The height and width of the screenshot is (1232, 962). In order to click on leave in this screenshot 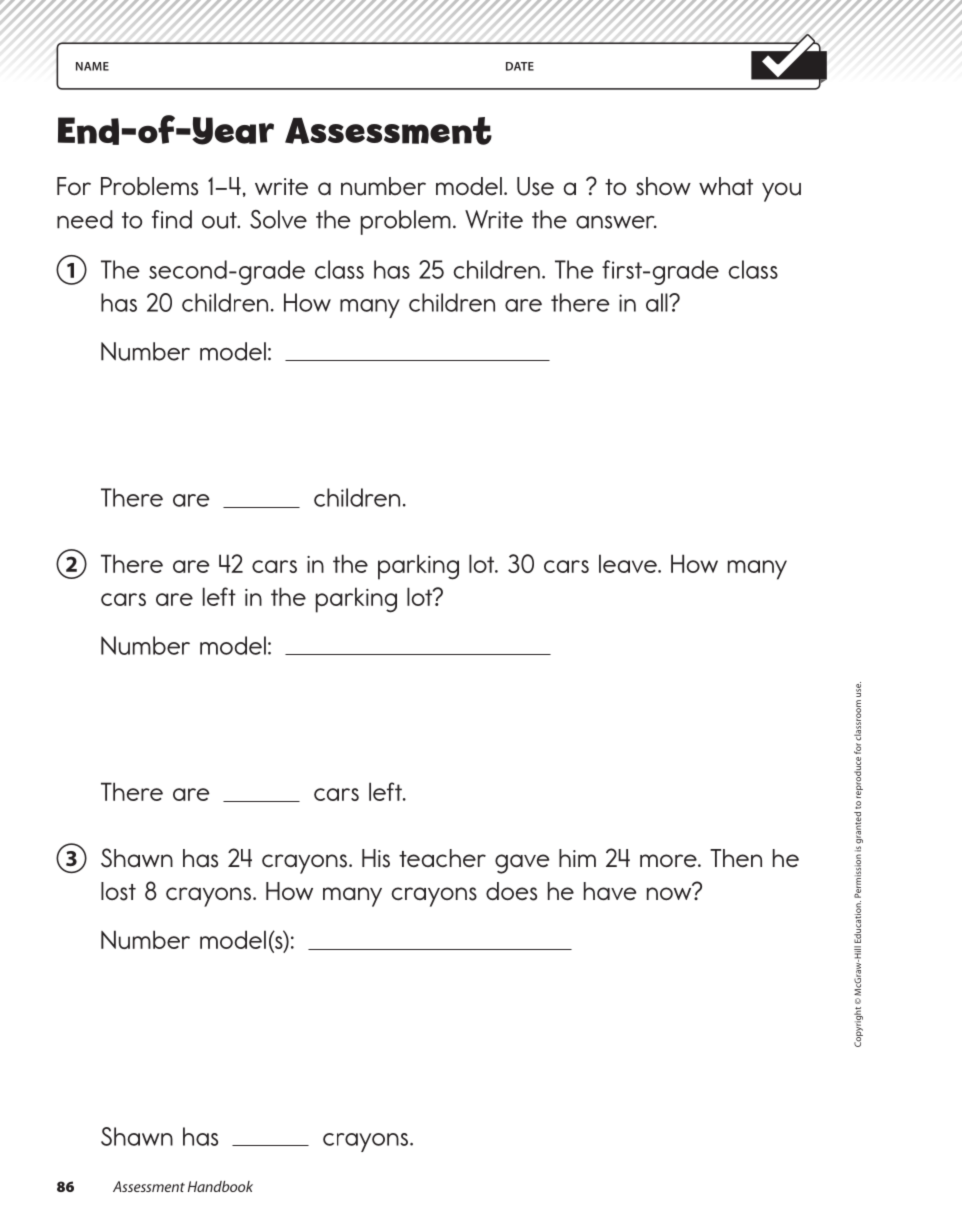, I will do `click(629, 563)`.
